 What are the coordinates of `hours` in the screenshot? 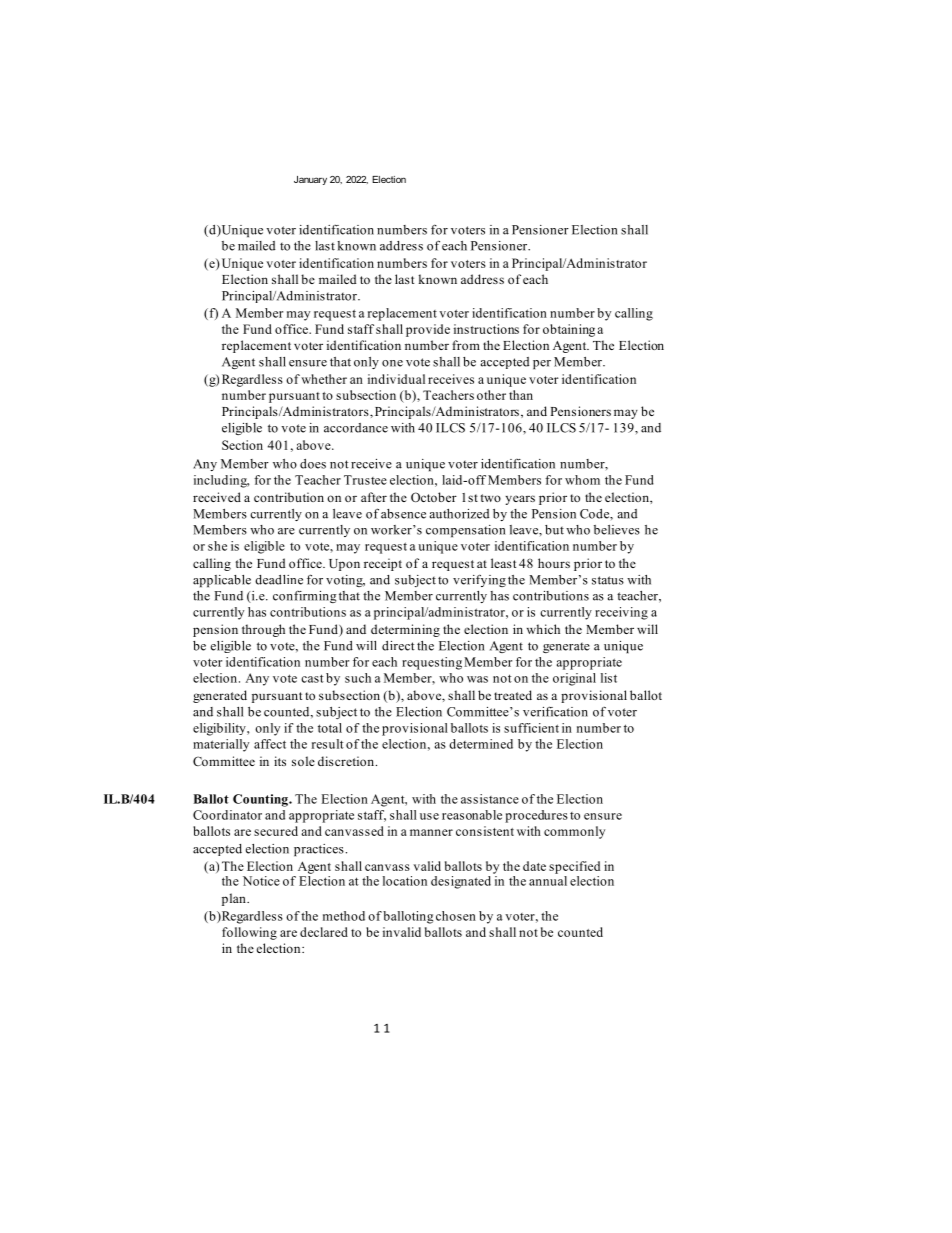 It's located at (554, 563).
